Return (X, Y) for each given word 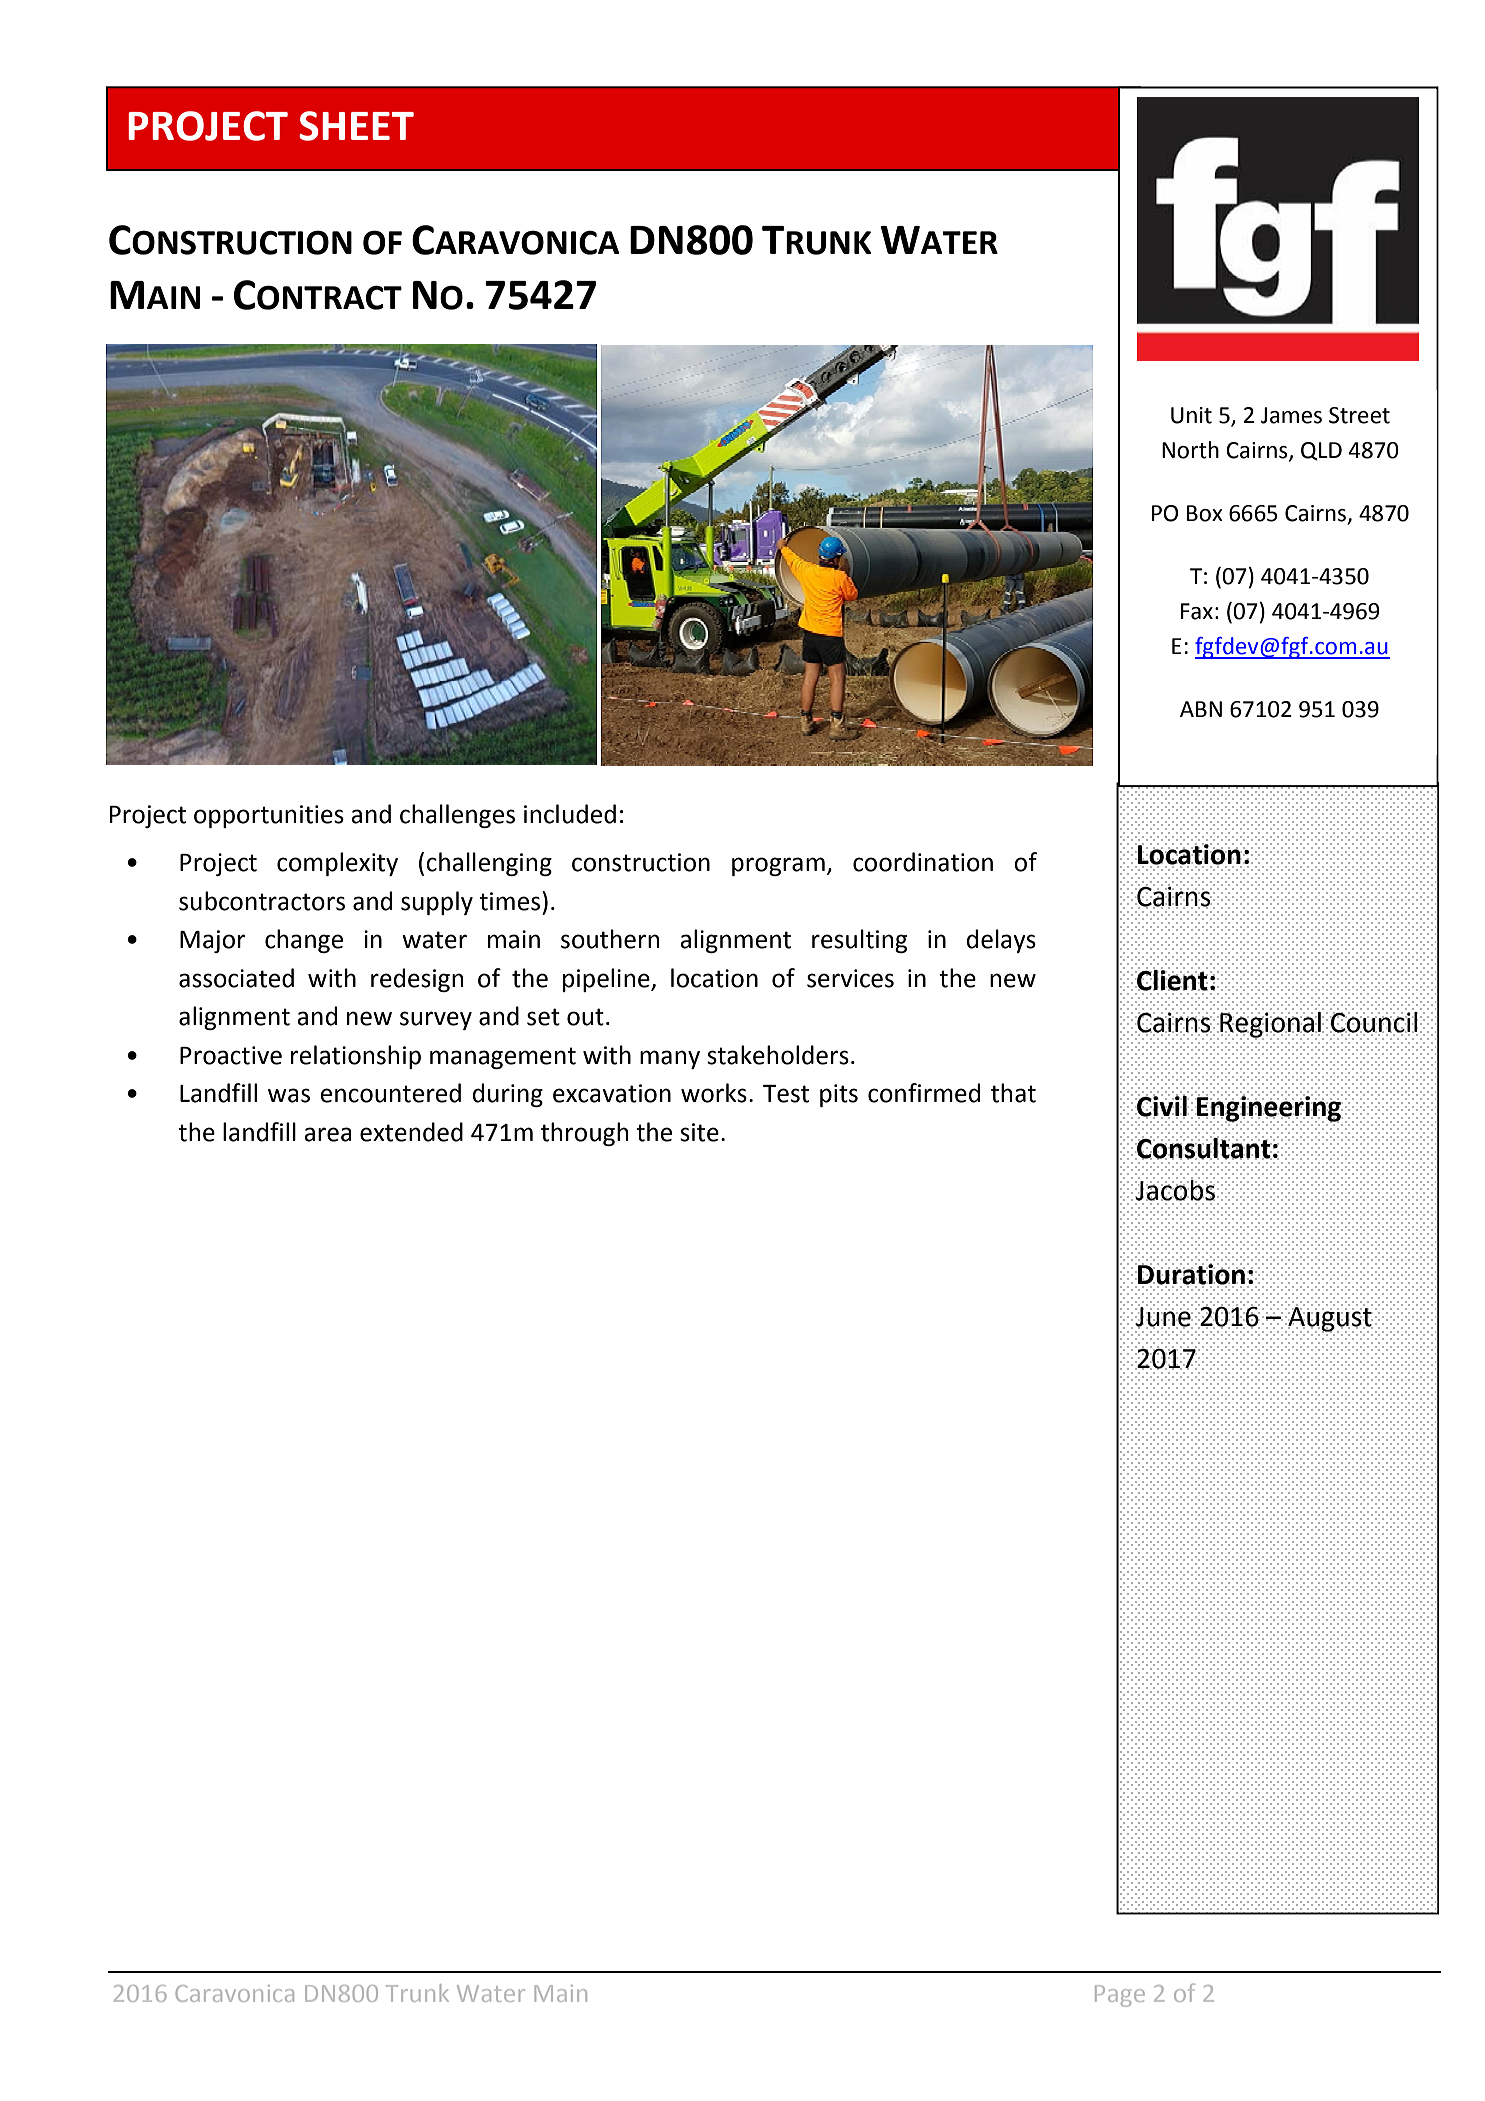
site (699, 1132)
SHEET (356, 126)
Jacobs (1175, 1189)
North (1190, 450)
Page (1120, 1996)
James (1291, 415)
